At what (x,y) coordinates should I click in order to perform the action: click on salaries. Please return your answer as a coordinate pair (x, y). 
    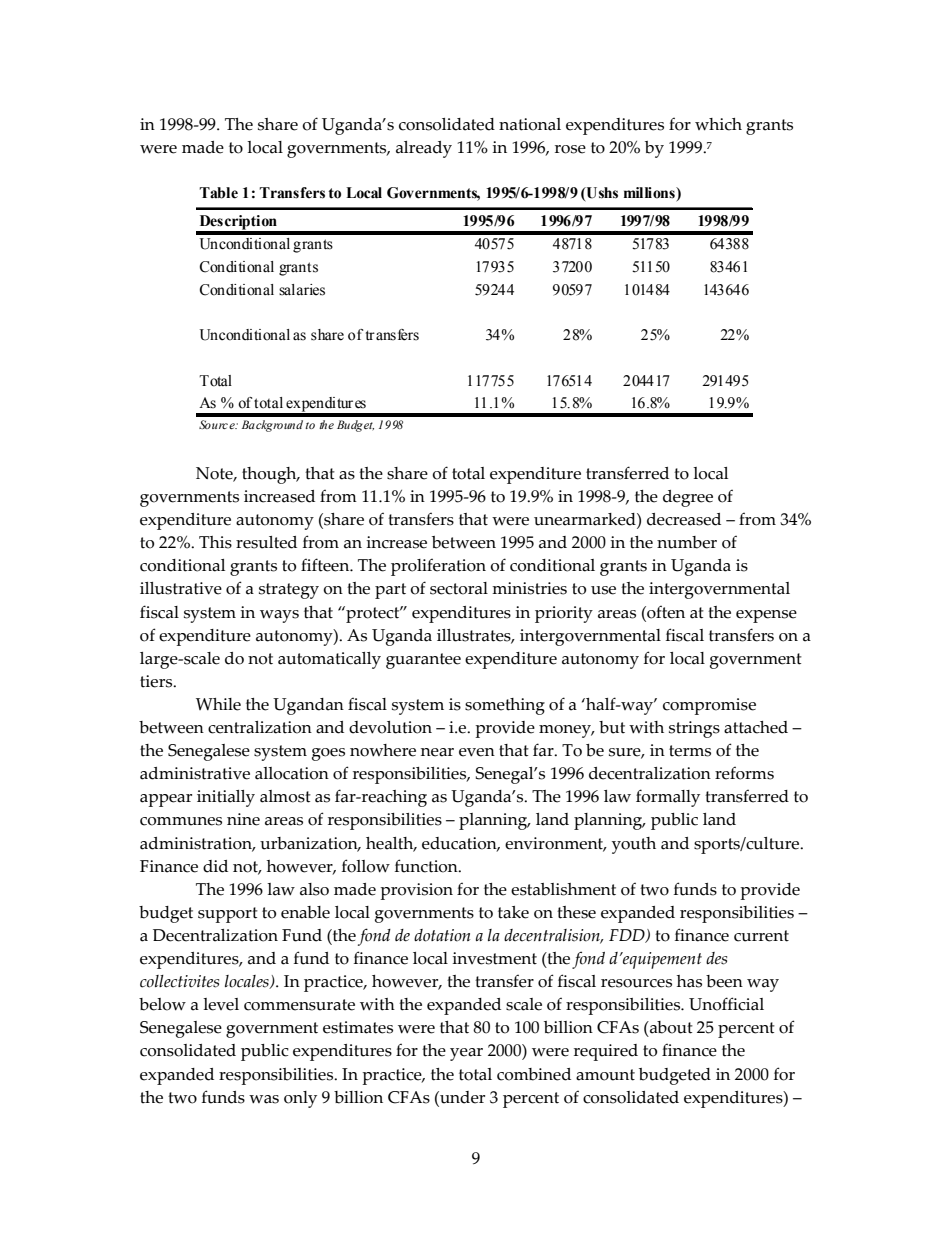
    Looking at the image, I should click on (302, 290).
